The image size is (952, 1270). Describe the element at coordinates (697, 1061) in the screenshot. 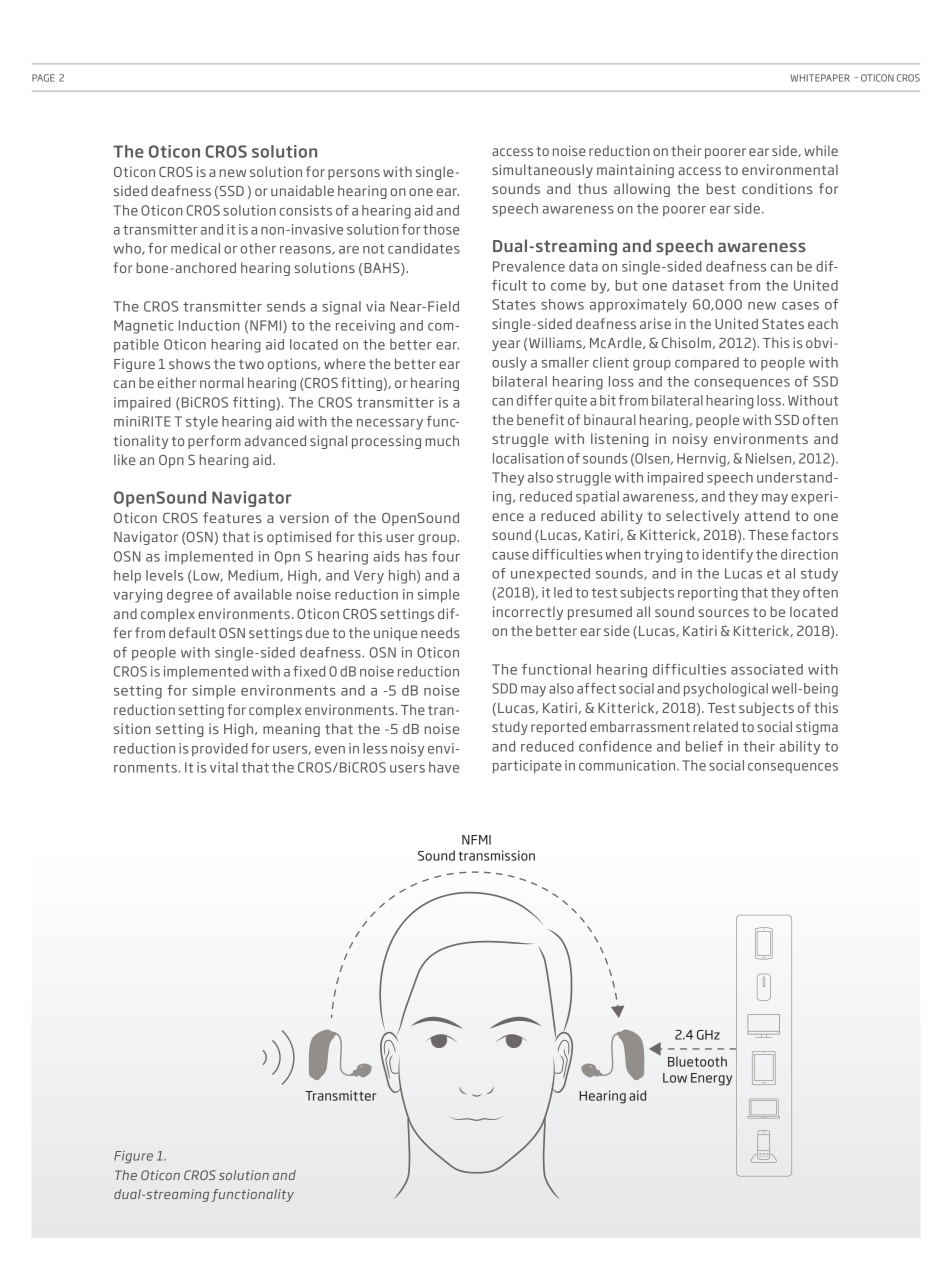

I see `Bluetooth` at that location.
